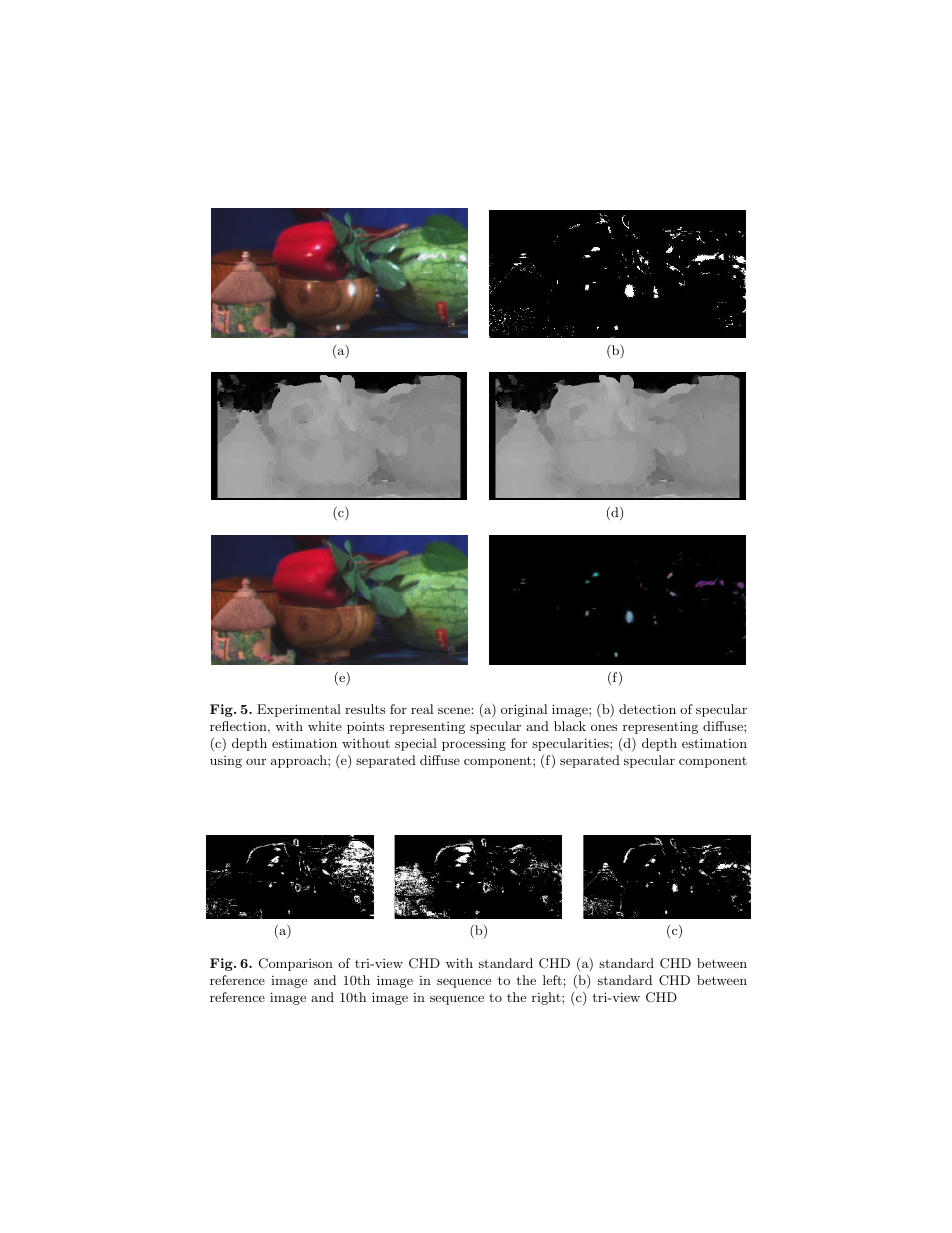 This image has height=1233, width=952. Describe the element at coordinates (300, 761) in the image. I see `approach` at that location.
